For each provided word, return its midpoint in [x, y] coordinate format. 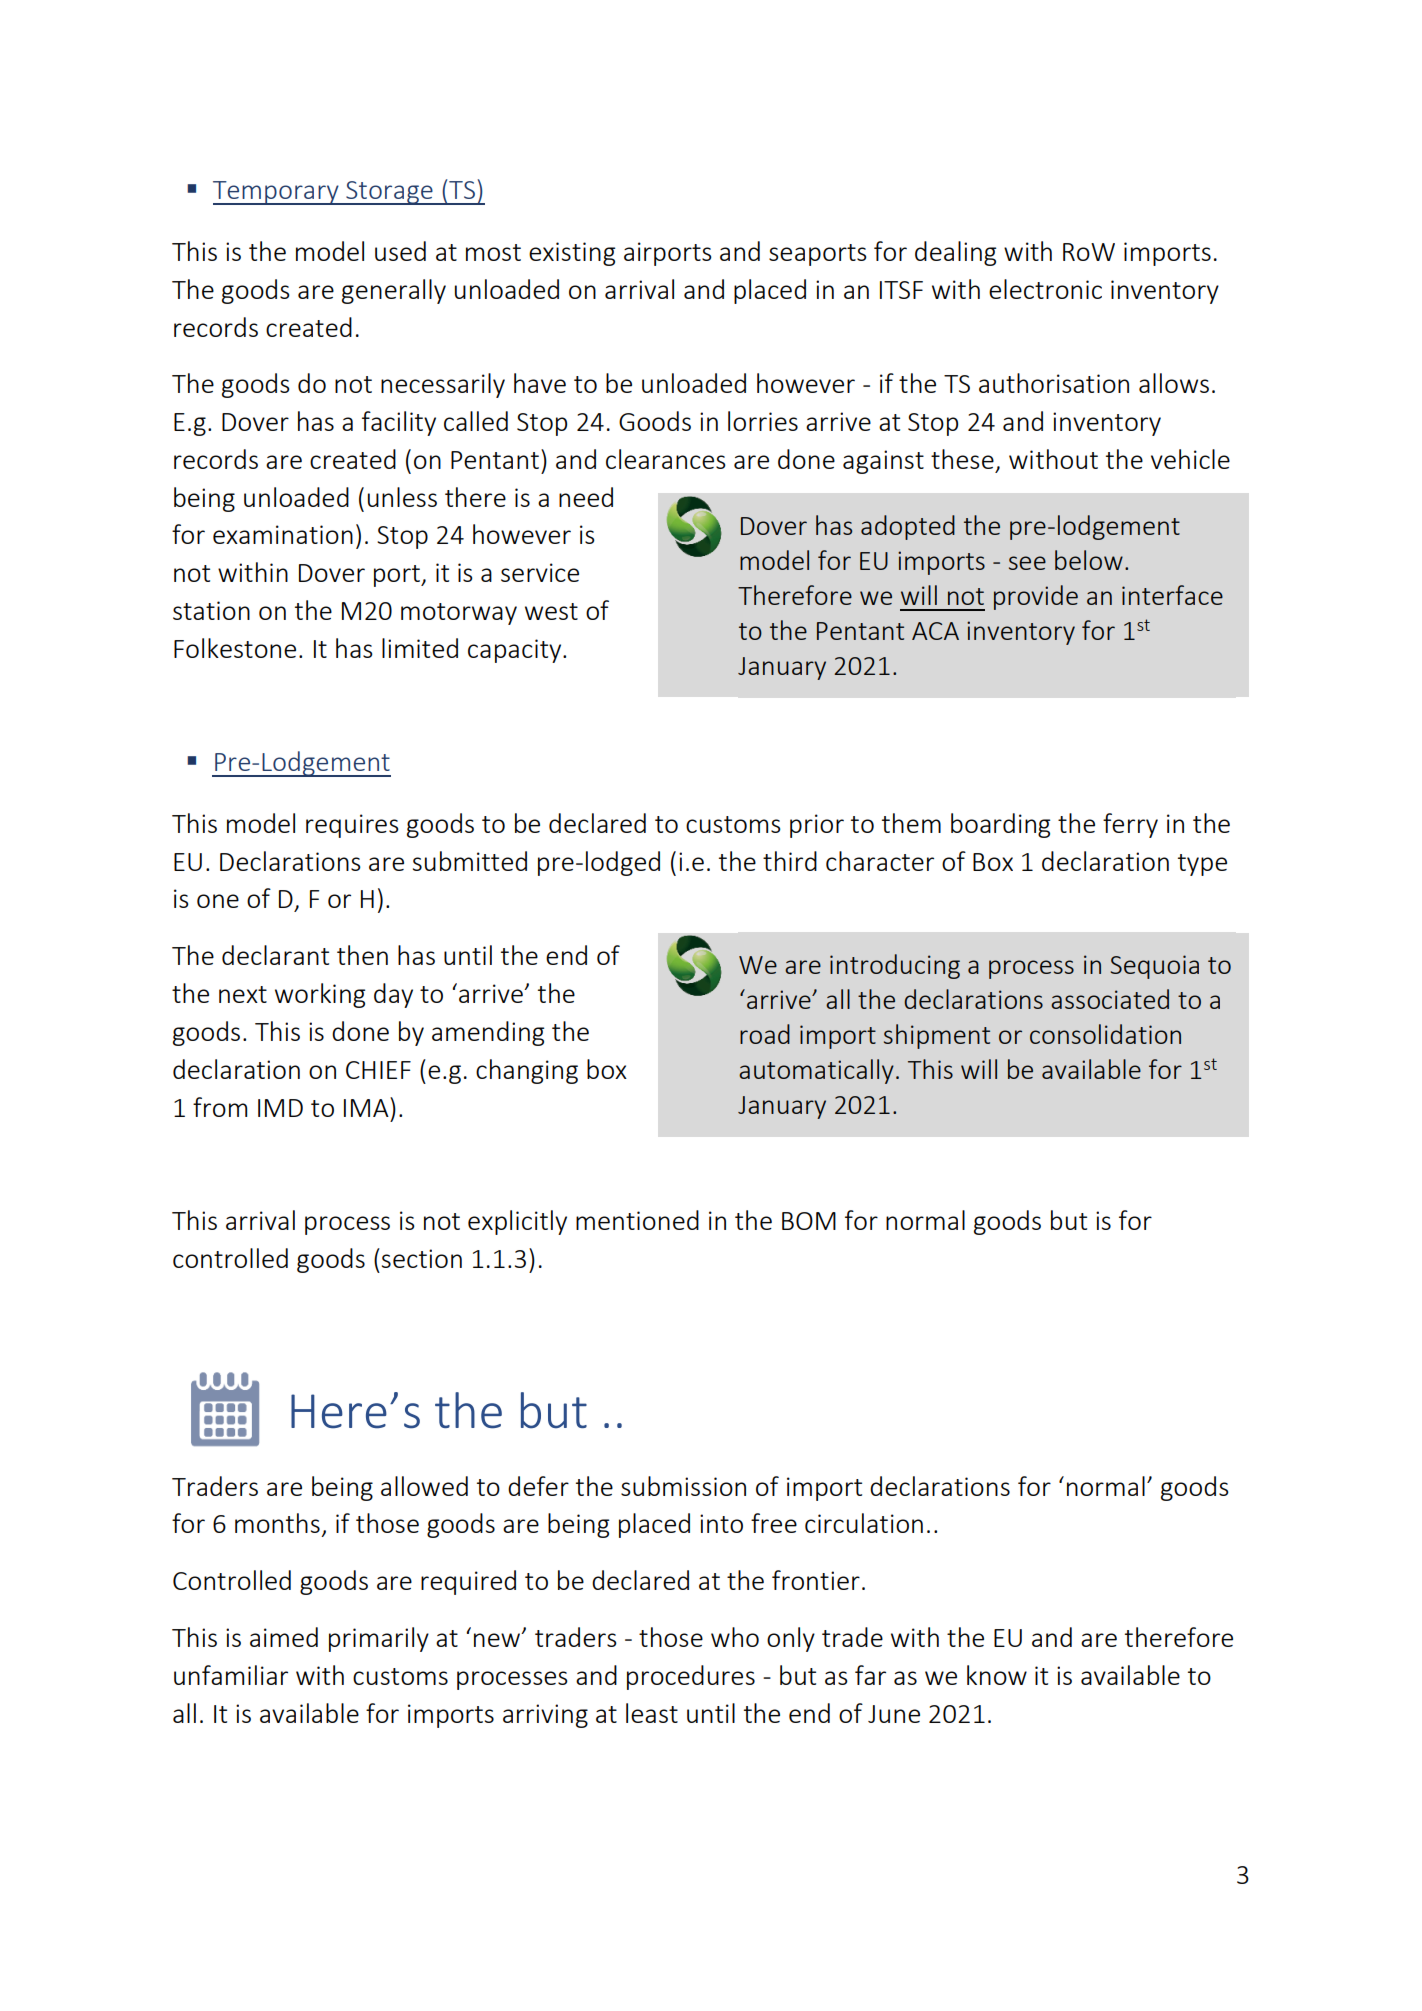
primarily [379, 1639]
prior [817, 826]
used [400, 251]
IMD [280, 1108]
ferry [1130, 825]
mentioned [637, 1220]
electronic [1045, 289]
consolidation [1105, 1034]
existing [572, 254]
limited [420, 648]
